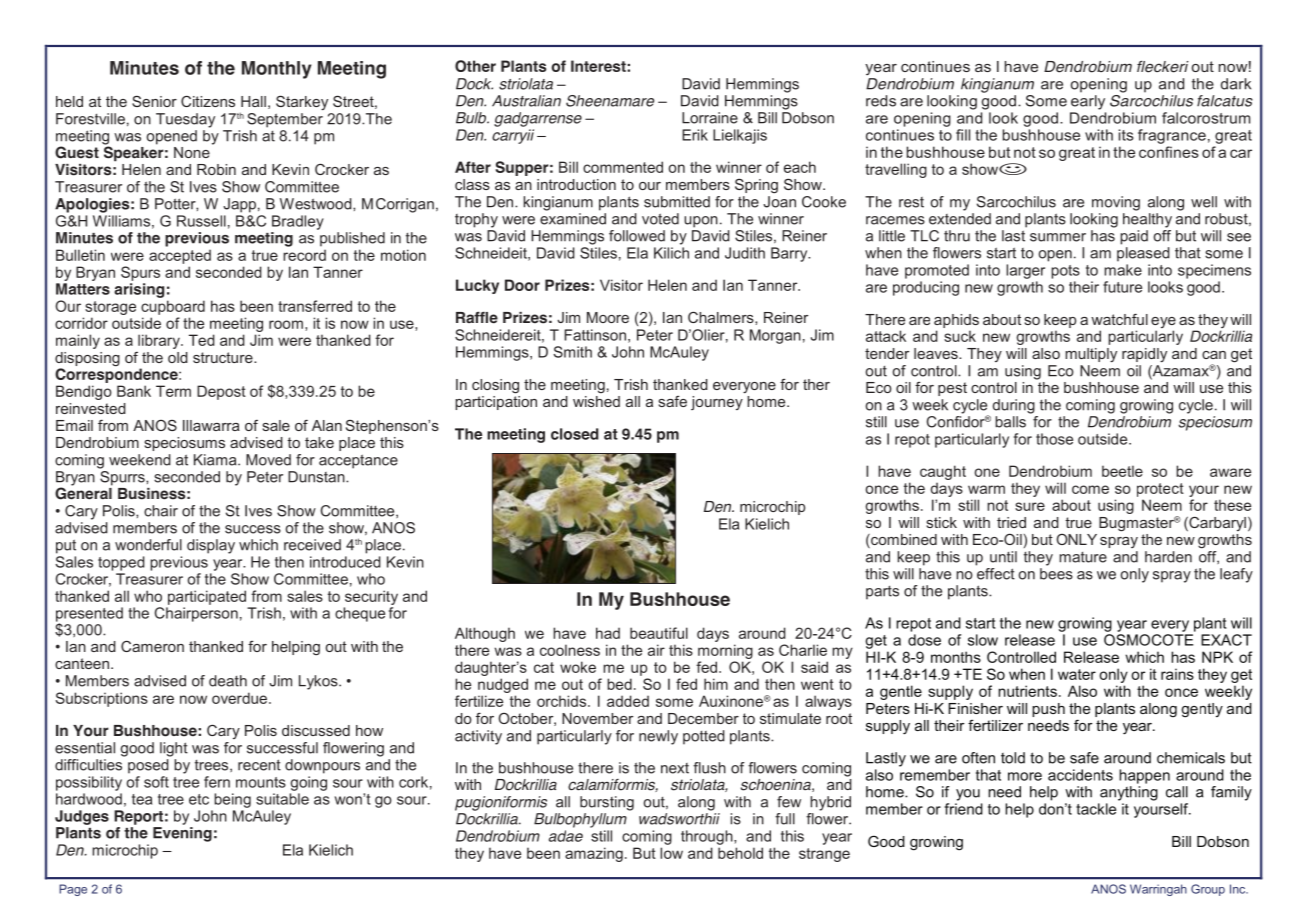 The height and width of the screenshot is (924, 1307). What do you see at coordinates (608, 317) in the screenshot?
I see `Moore` at bounding box center [608, 317].
